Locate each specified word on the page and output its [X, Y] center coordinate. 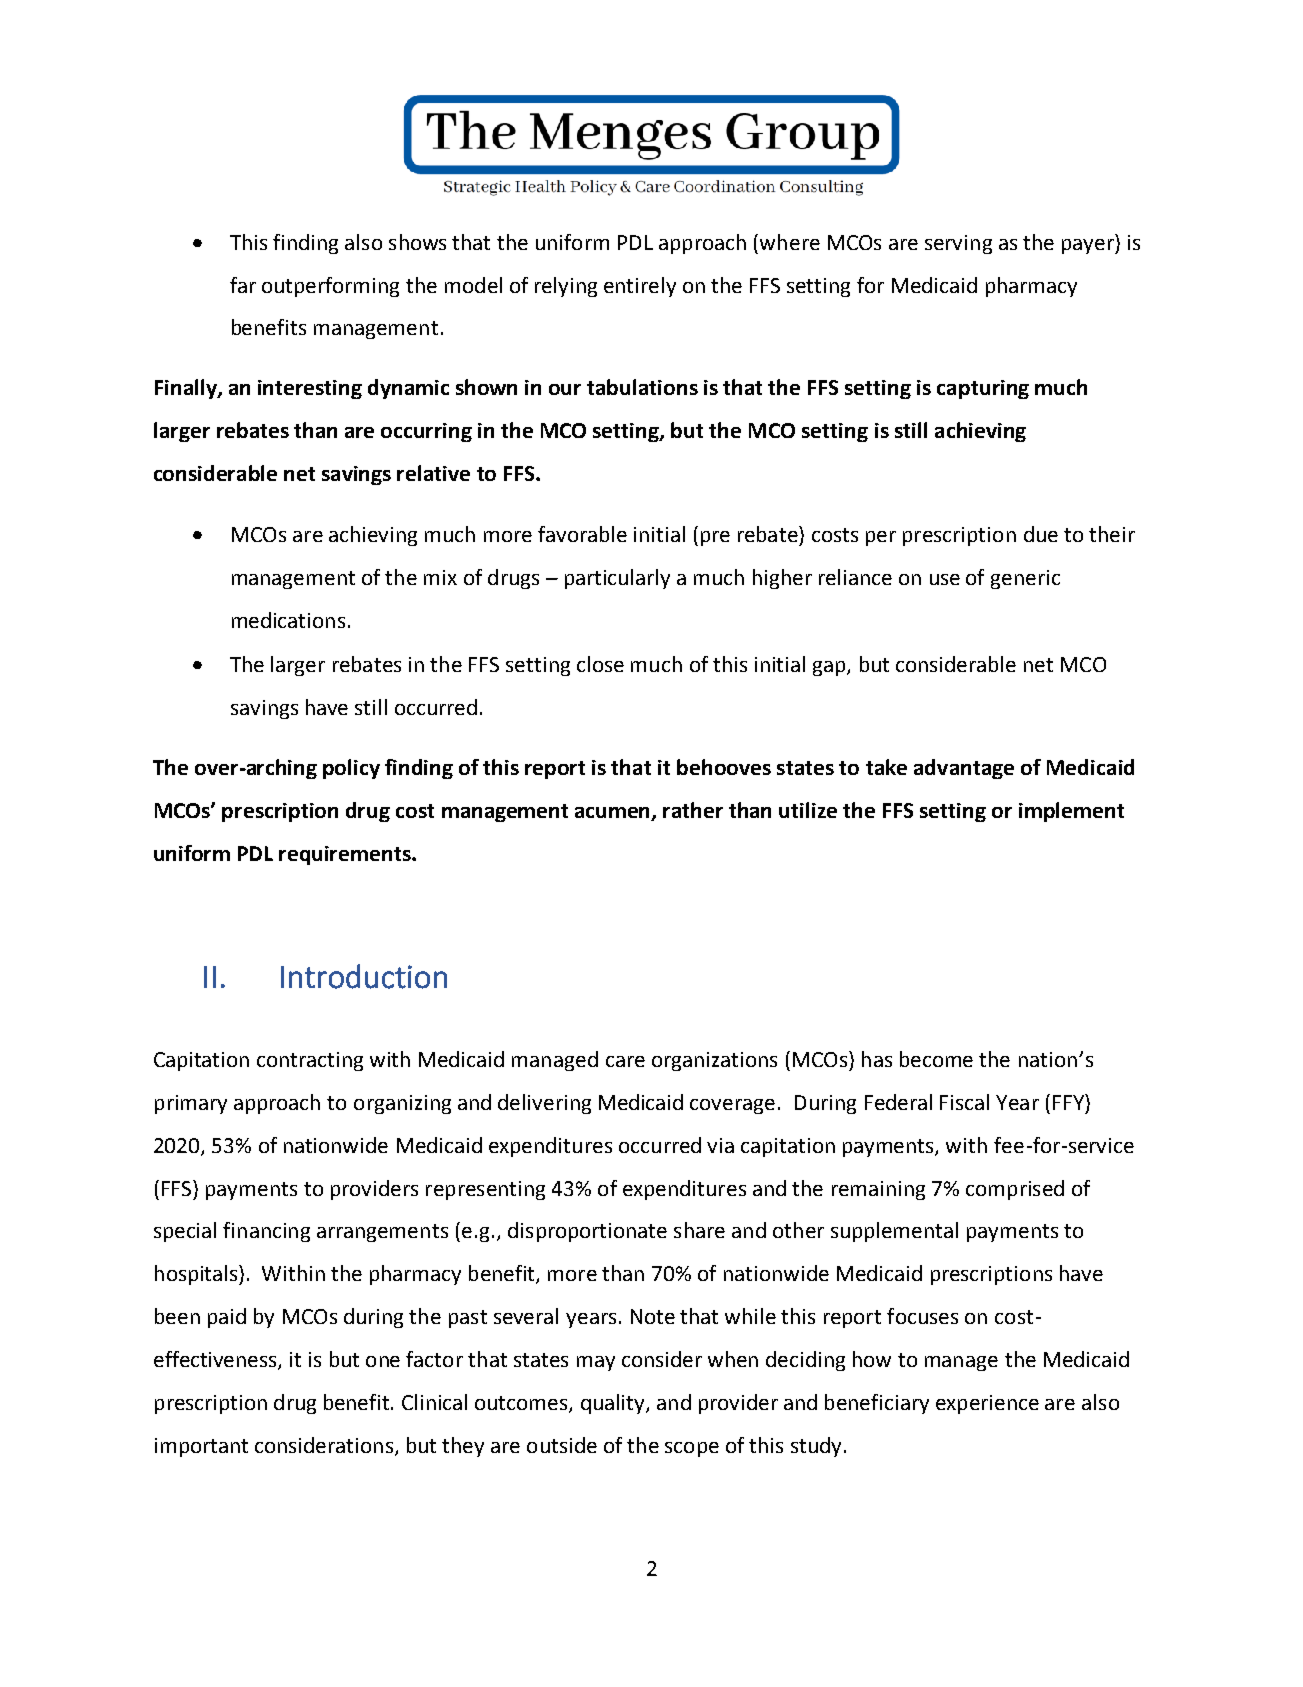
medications [288, 620]
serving [958, 244]
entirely [640, 287]
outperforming [330, 287]
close [600, 664]
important [201, 1447]
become [936, 1059]
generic [1025, 579]
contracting [310, 1061]
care [625, 1061]
